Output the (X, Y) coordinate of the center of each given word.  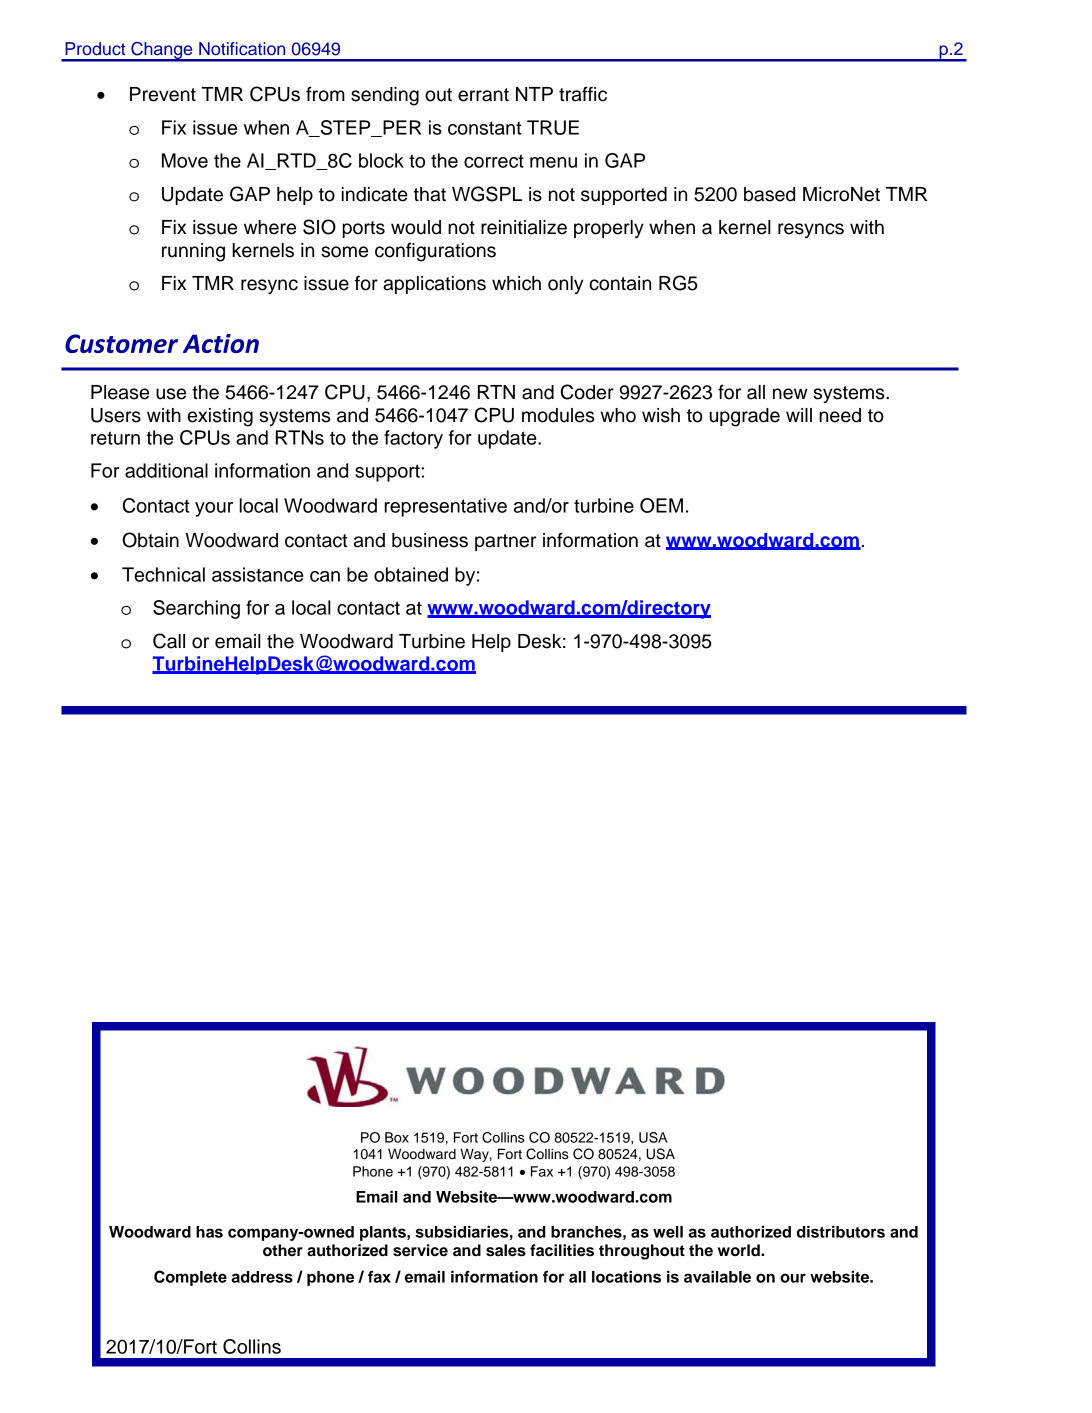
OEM (661, 505)
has (209, 1232)
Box (397, 1137)
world (740, 1250)
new (790, 394)
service (420, 1250)
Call (169, 641)
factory (413, 439)
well (668, 1232)
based (769, 194)
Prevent (163, 94)
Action (221, 343)
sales (506, 1250)
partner (505, 542)
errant (483, 95)
